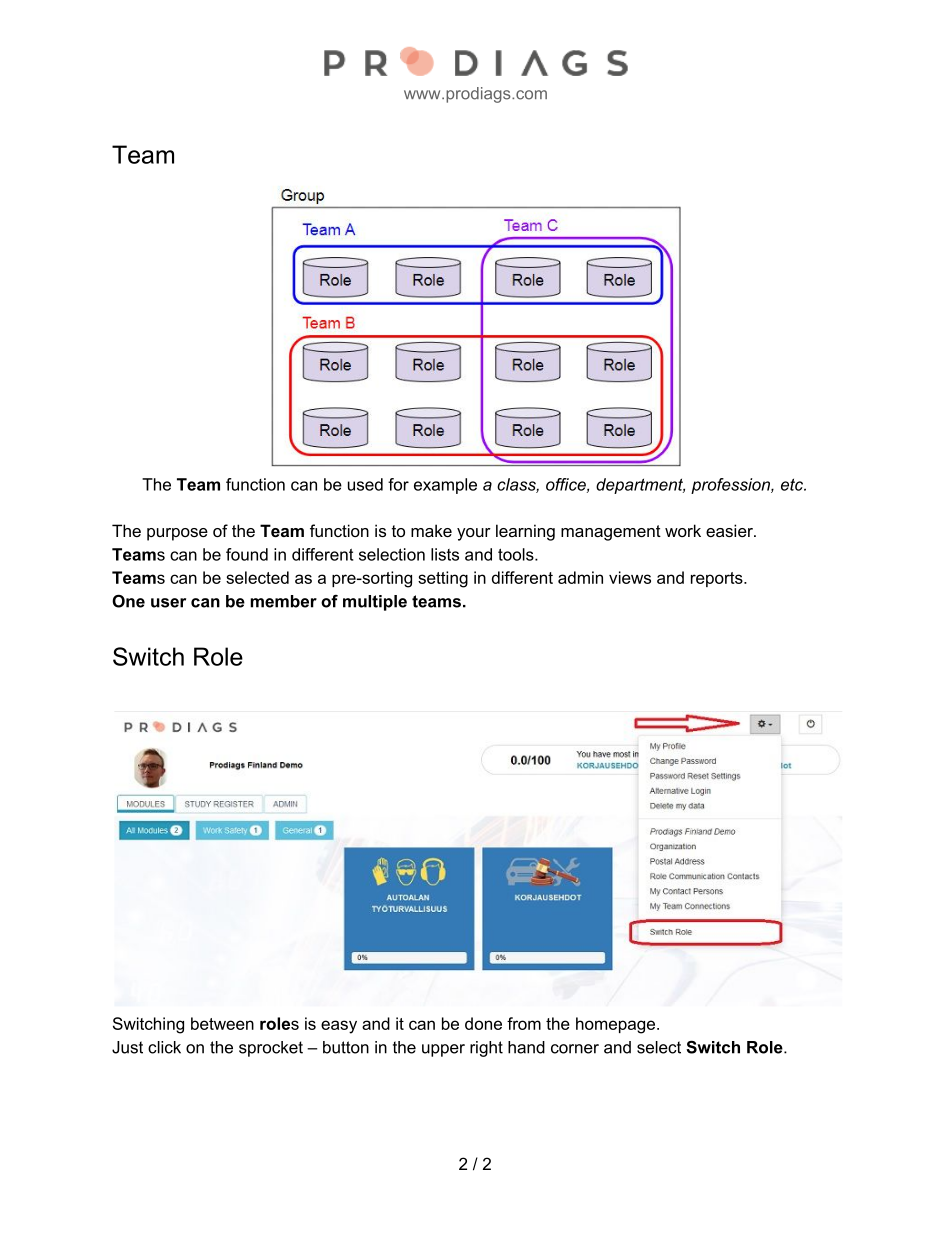 The image size is (952, 1233). What do you see at coordinates (164, 1047) in the image?
I see `click` at bounding box center [164, 1047].
